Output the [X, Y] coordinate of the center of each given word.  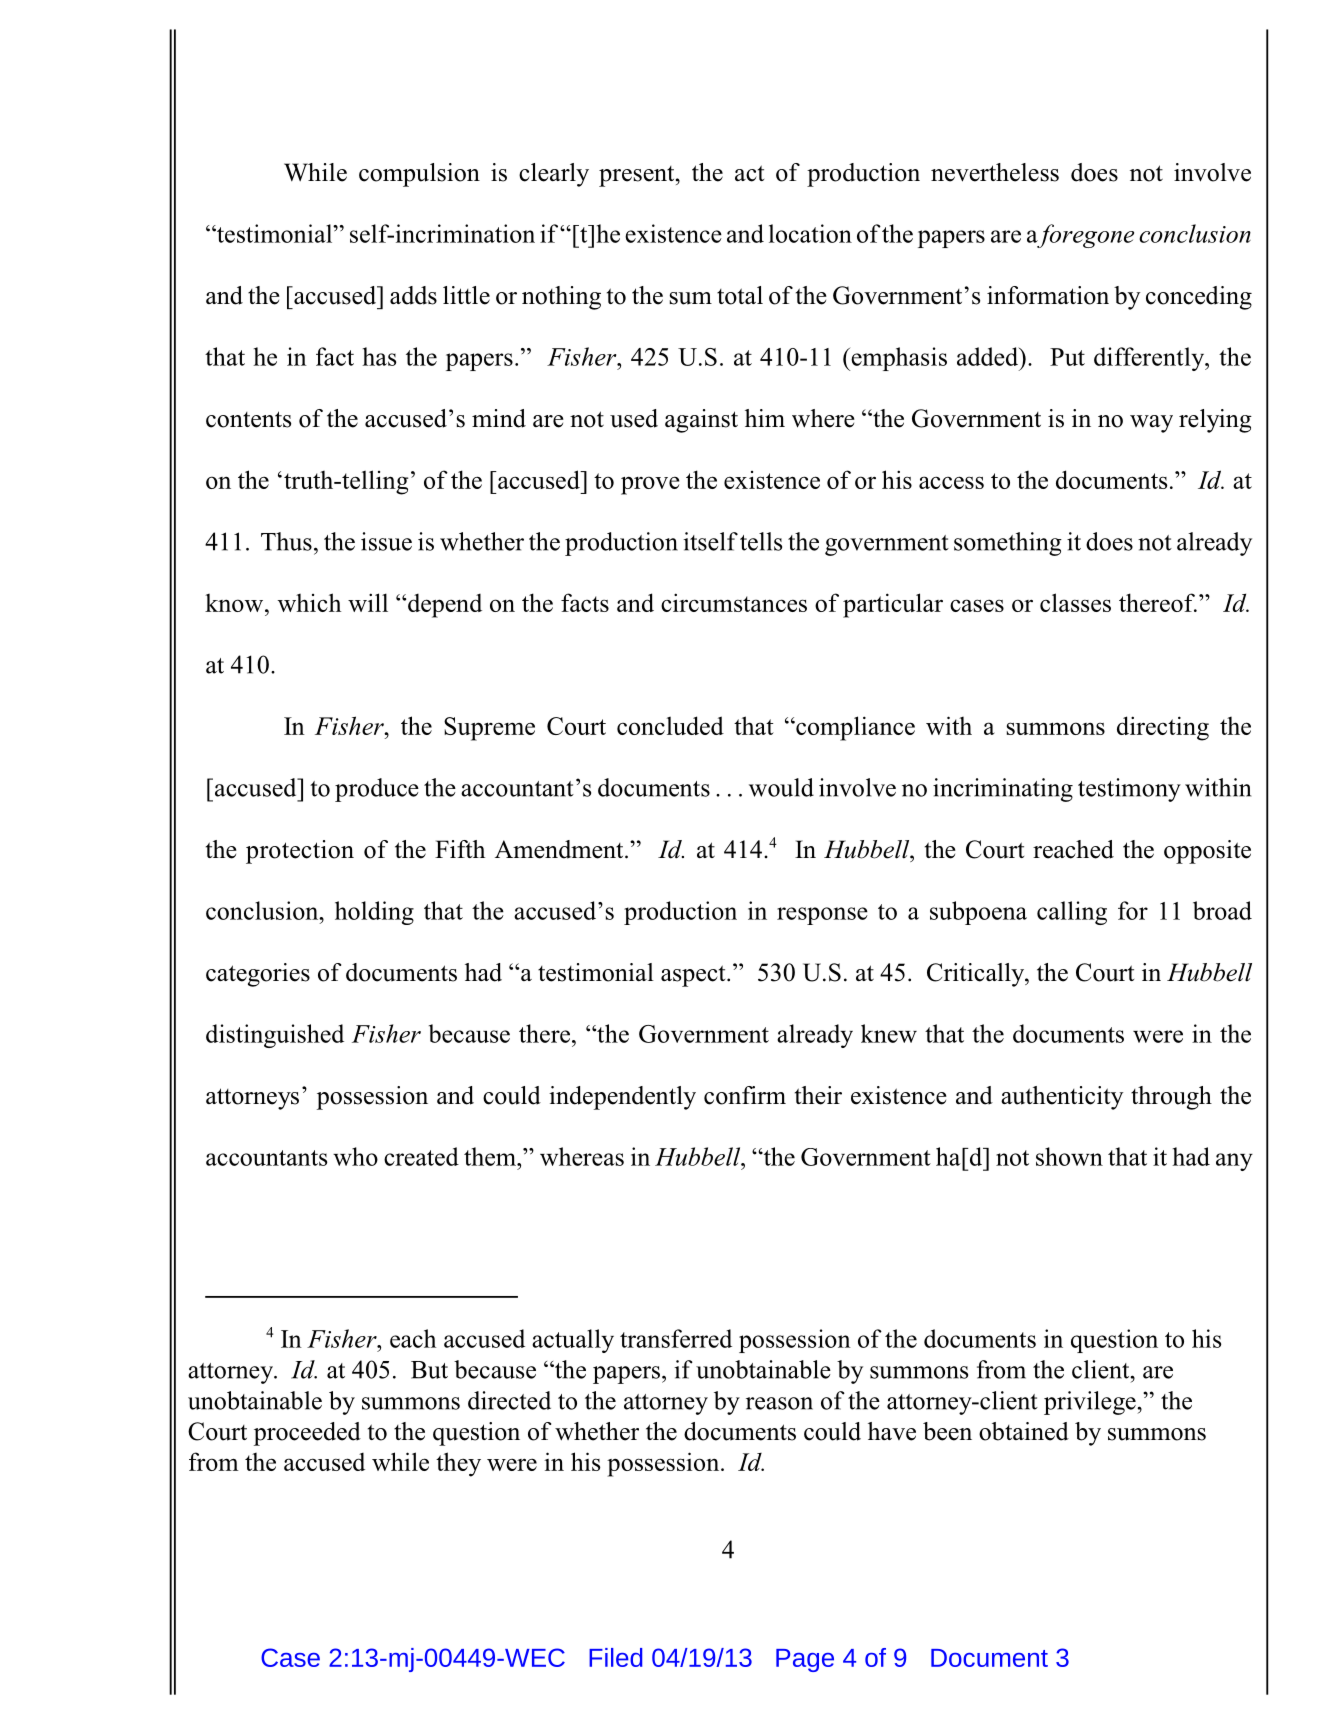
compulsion [419, 175]
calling [1072, 913]
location [810, 233]
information [1048, 295]
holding [374, 913]
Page [805, 1660]
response [822, 916]
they [458, 1464]
